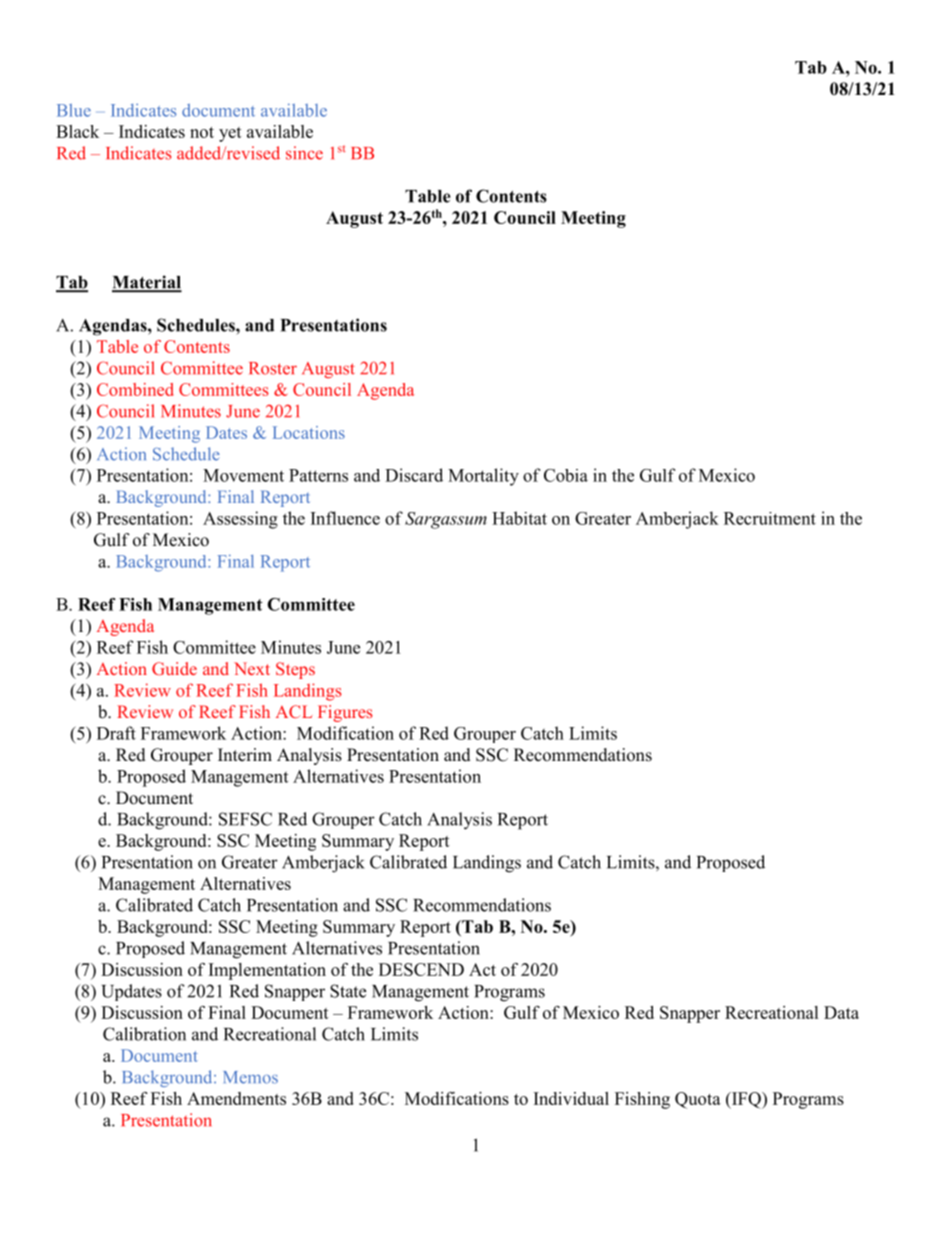 This page has height=1233, width=952. I want to click on not, so click(202, 132).
